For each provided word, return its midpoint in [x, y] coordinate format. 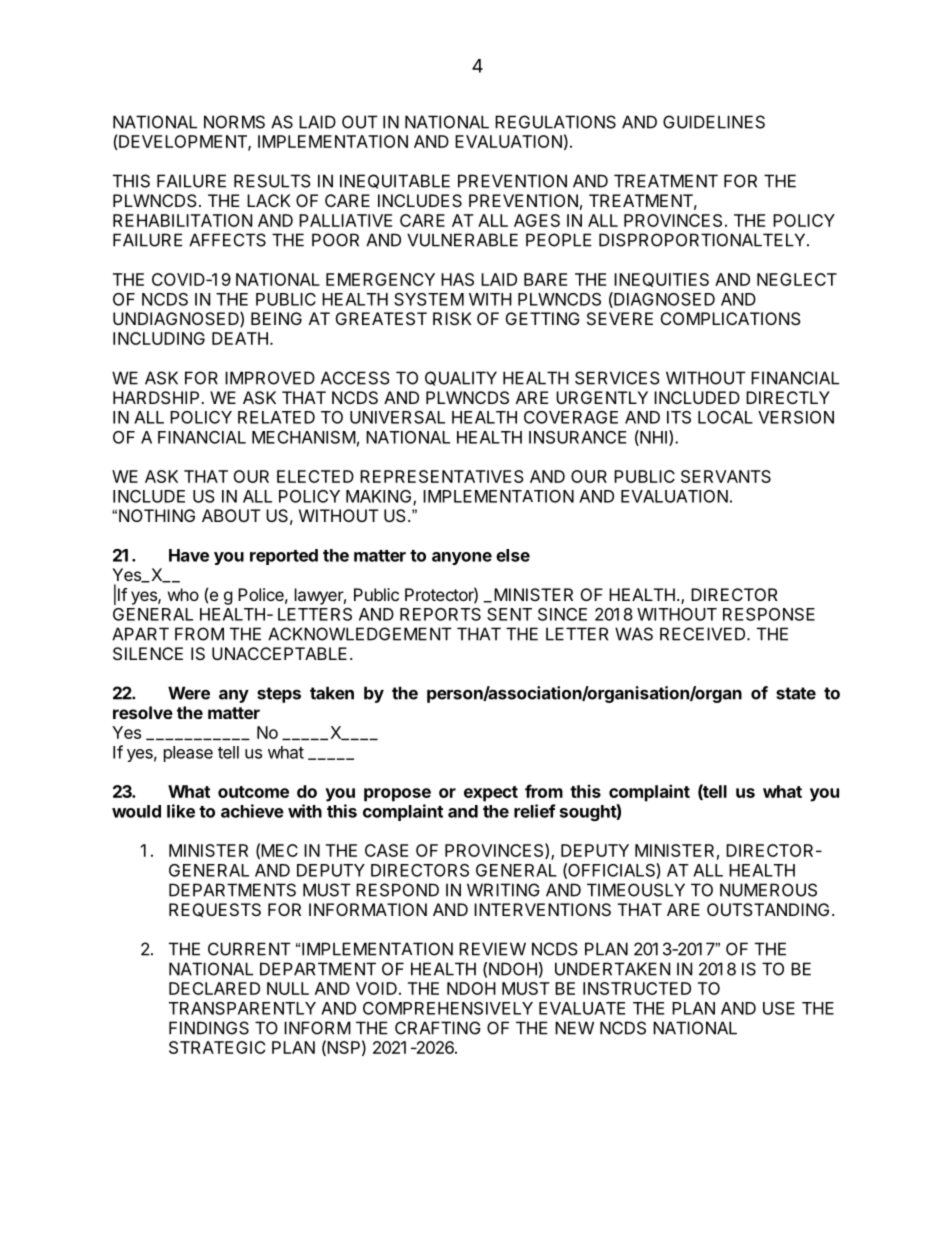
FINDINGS [209, 1028]
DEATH [240, 338]
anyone [462, 558]
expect [491, 794]
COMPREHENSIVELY [448, 1008]
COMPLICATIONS [731, 318]
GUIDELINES [714, 122]
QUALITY [461, 378]
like [181, 811]
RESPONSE [769, 614]
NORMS [234, 122]
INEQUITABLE [395, 181]
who [183, 594]
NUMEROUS [768, 890]
